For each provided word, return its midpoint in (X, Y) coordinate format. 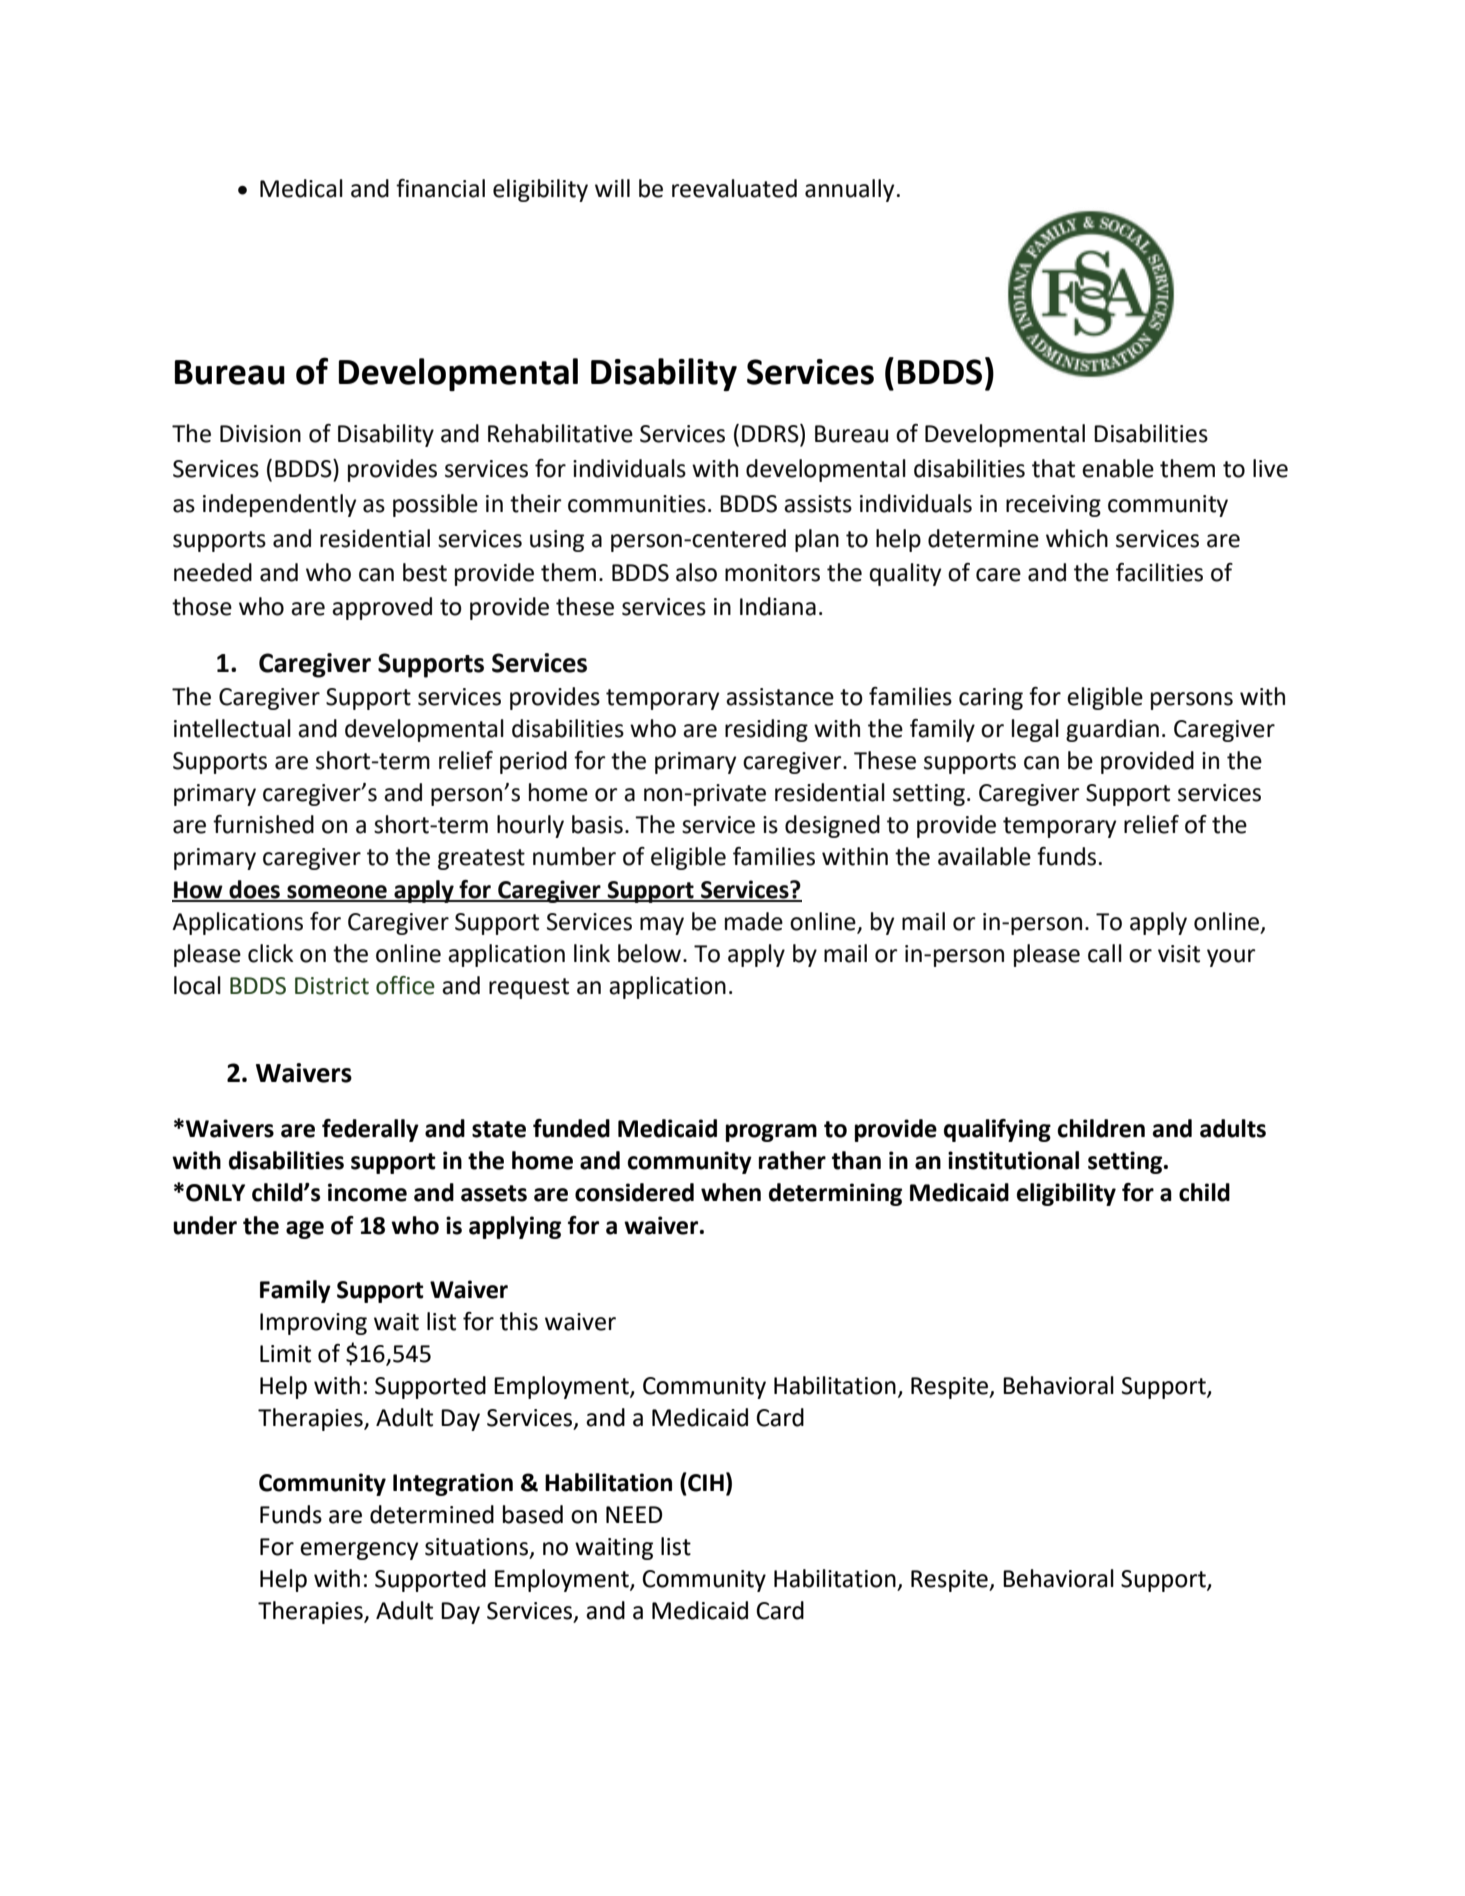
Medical (301, 188)
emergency (359, 1551)
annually (849, 190)
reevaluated (734, 188)
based (533, 1514)
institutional (1013, 1160)
